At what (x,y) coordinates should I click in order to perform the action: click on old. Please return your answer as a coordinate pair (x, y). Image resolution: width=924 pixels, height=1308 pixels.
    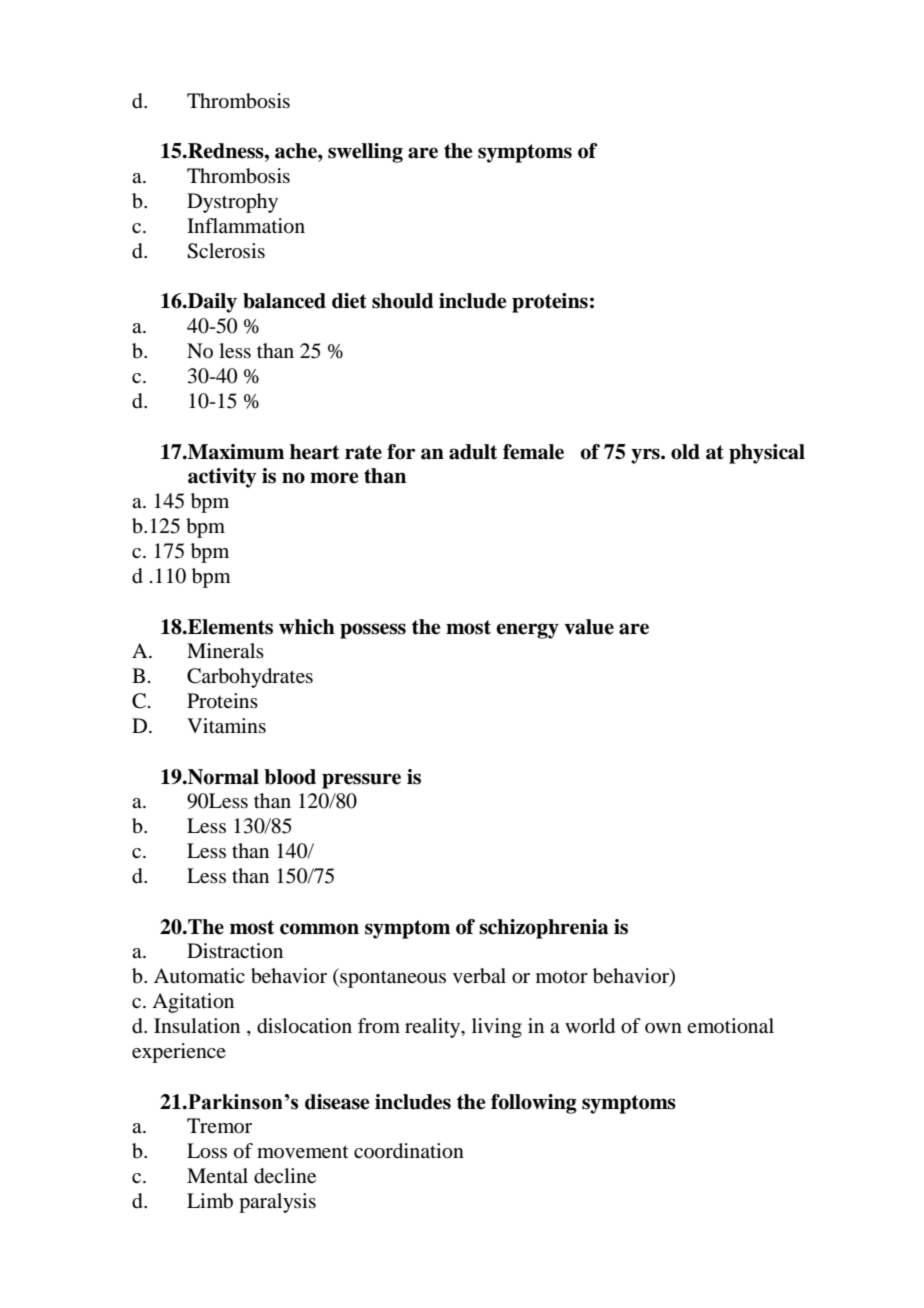
    Looking at the image, I should click on (685, 452).
